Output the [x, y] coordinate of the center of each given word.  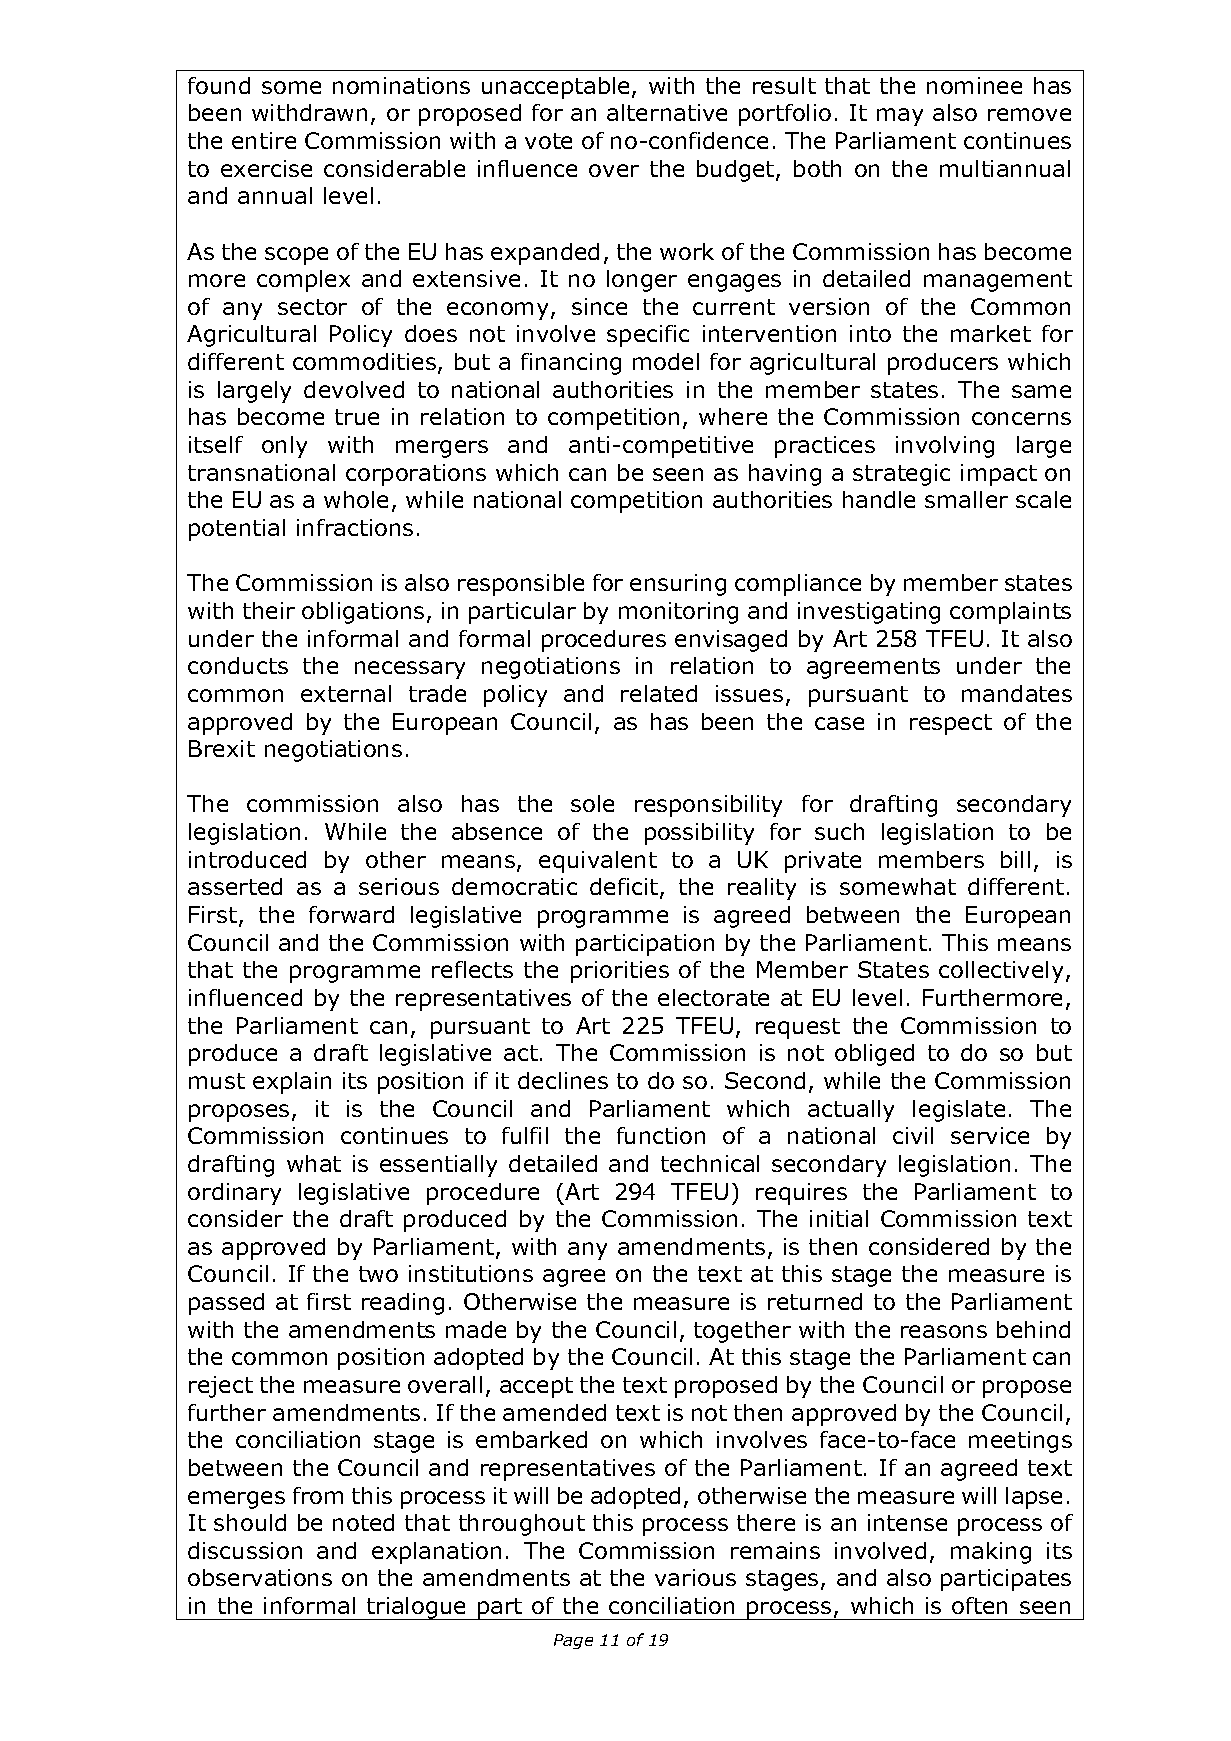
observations [260, 1577]
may [900, 117]
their [269, 610]
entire [264, 140]
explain [292, 1083]
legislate [959, 1111]
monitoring [678, 613]
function [661, 1135]
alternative [667, 112]
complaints [1010, 613]
